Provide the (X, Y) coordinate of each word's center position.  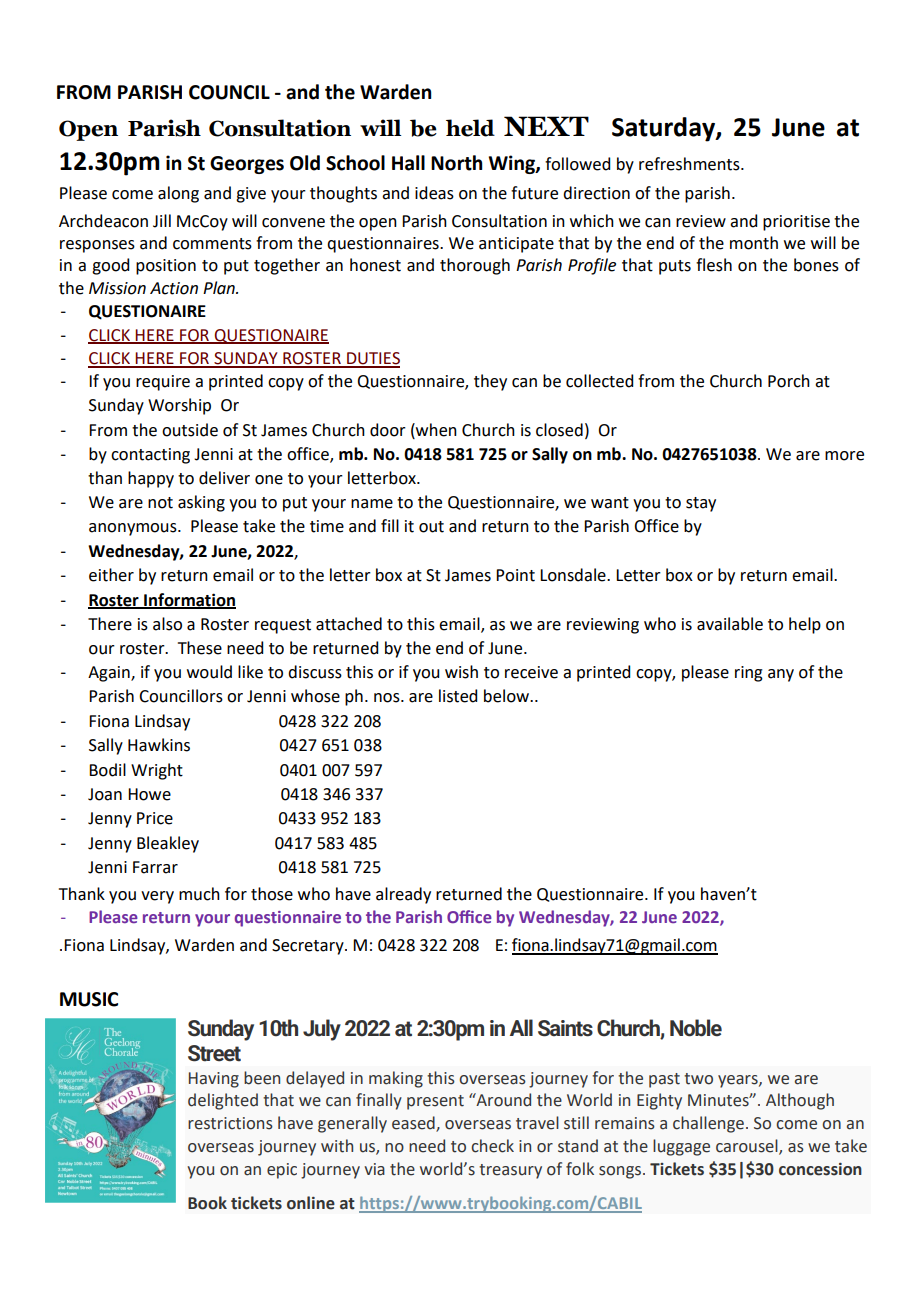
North (456, 163)
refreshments (690, 164)
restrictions (230, 1123)
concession (820, 1169)
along (178, 194)
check (492, 1146)
